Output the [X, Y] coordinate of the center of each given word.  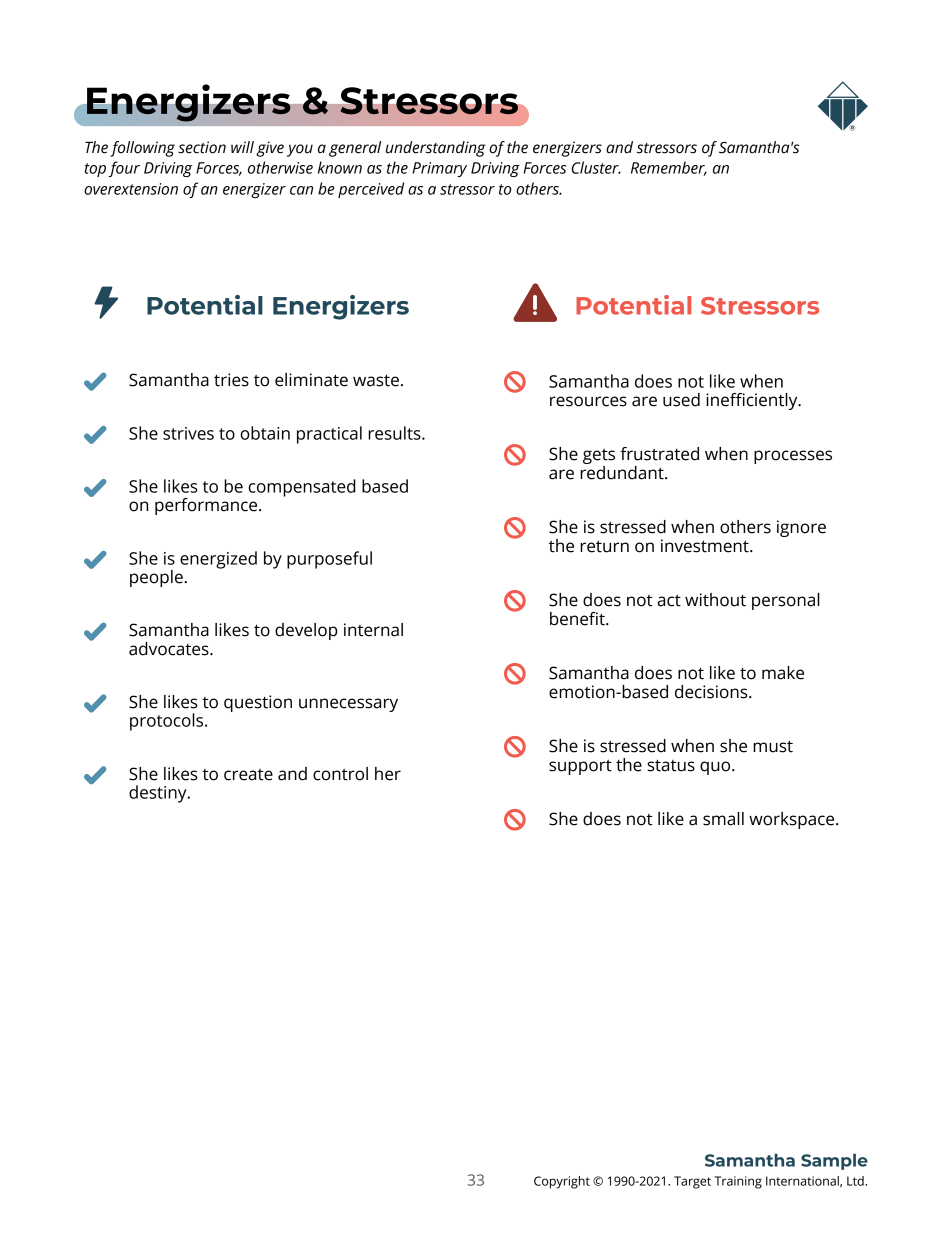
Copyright [562, 1182]
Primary [440, 169]
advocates [170, 649]
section [202, 147]
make [783, 673]
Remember [669, 168]
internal [373, 630]
